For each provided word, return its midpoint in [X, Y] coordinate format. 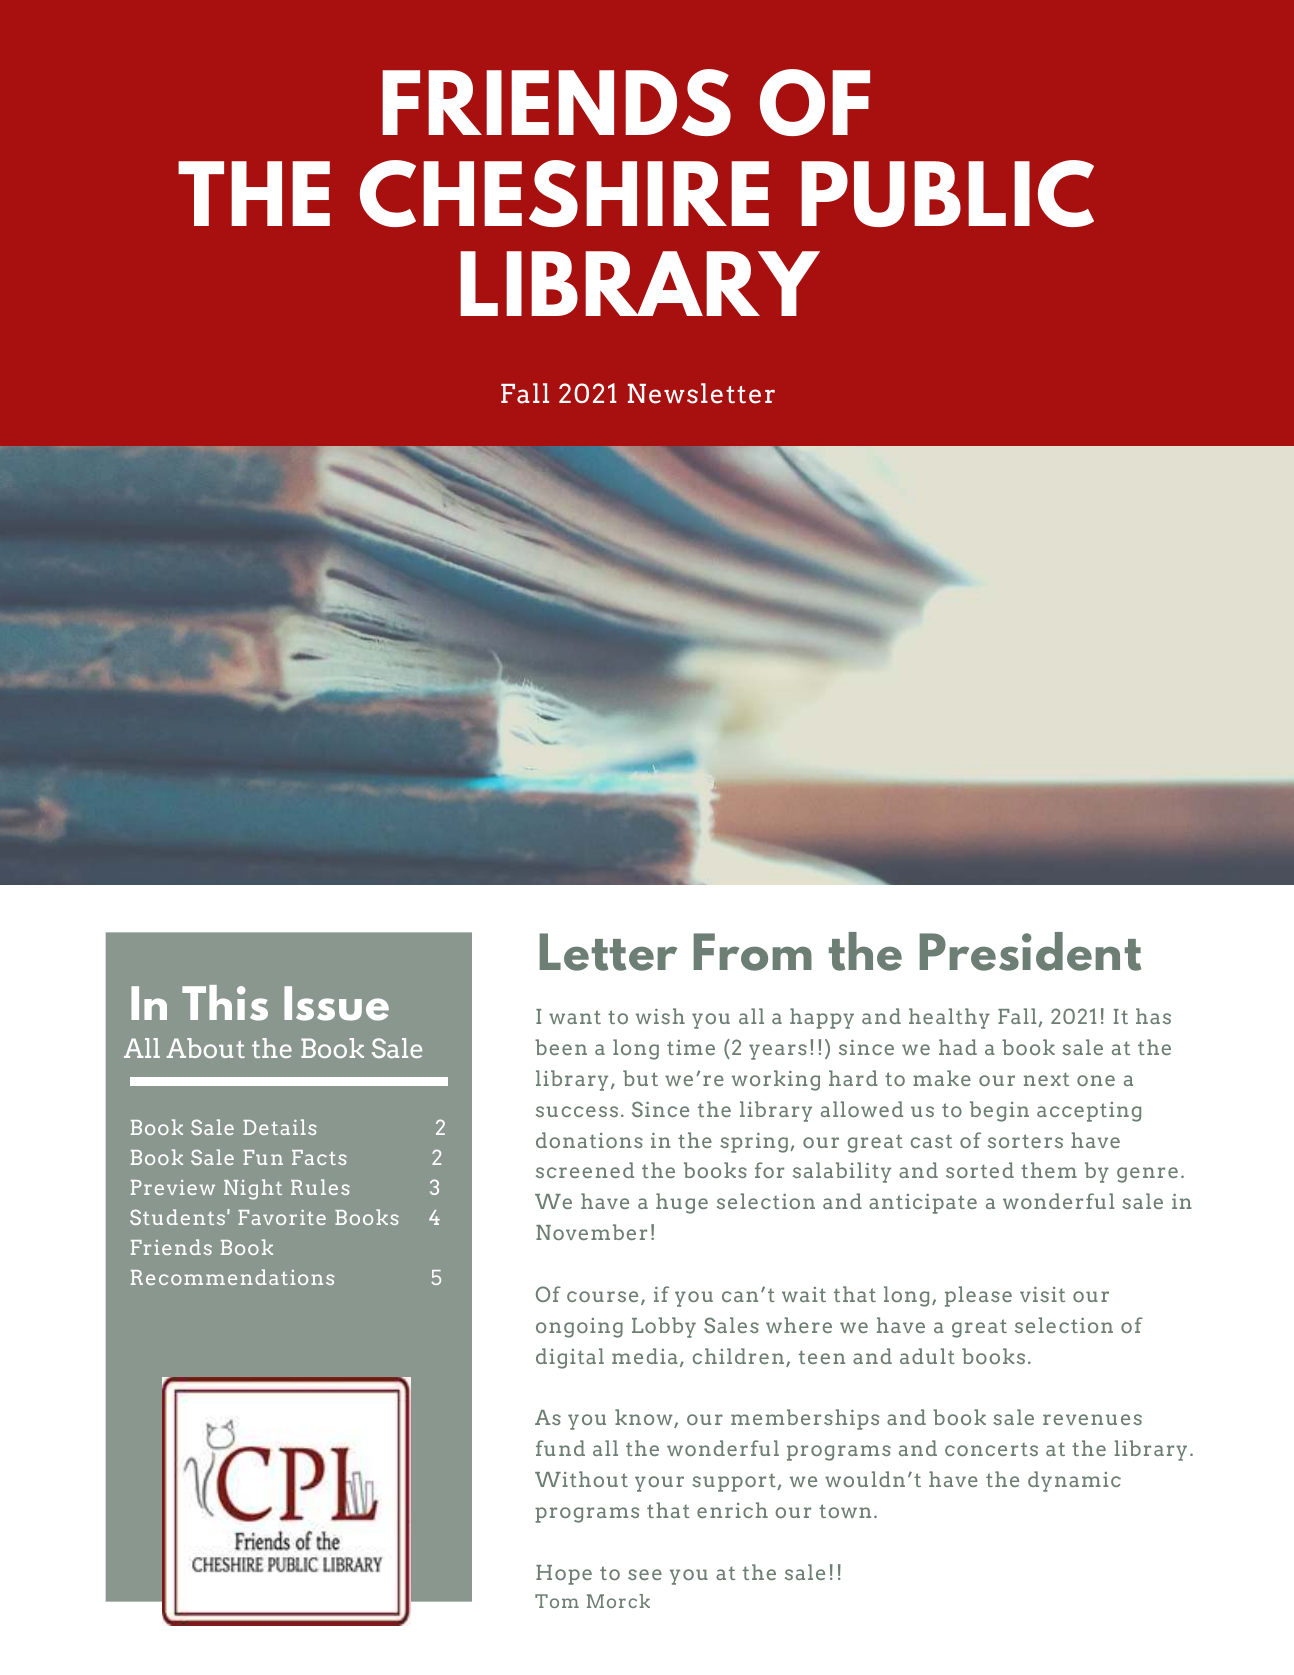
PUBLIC [947, 193]
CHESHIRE [564, 193]
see [645, 1574]
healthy [949, 1018]
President [1030, 951]
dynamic [1074, 1481]
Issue [336, 1003]
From [753, 952]
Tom [557, 1601]
